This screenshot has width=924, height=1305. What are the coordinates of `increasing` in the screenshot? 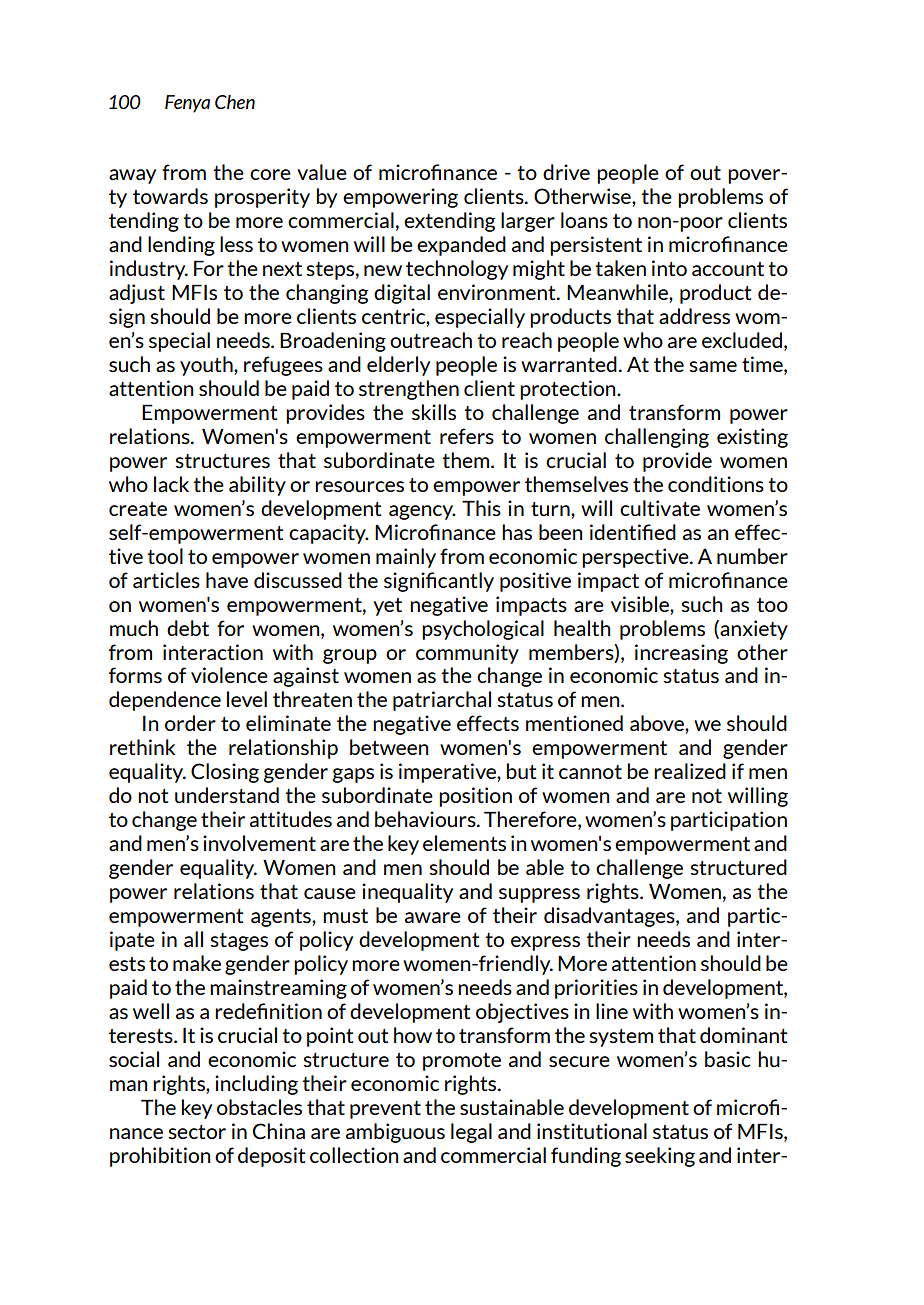 It's located at (681, 654).
